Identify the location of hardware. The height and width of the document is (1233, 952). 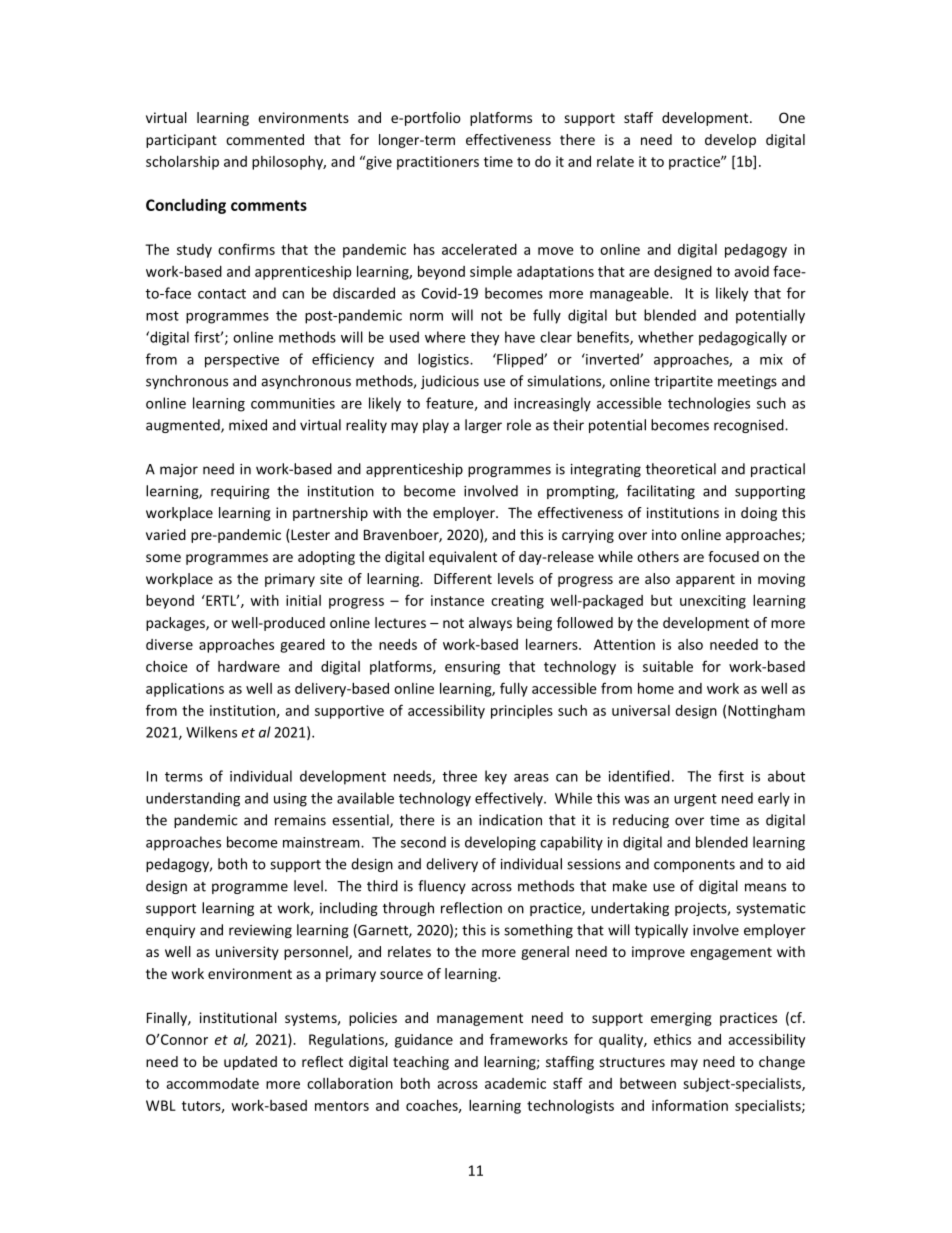
(249, 666).
